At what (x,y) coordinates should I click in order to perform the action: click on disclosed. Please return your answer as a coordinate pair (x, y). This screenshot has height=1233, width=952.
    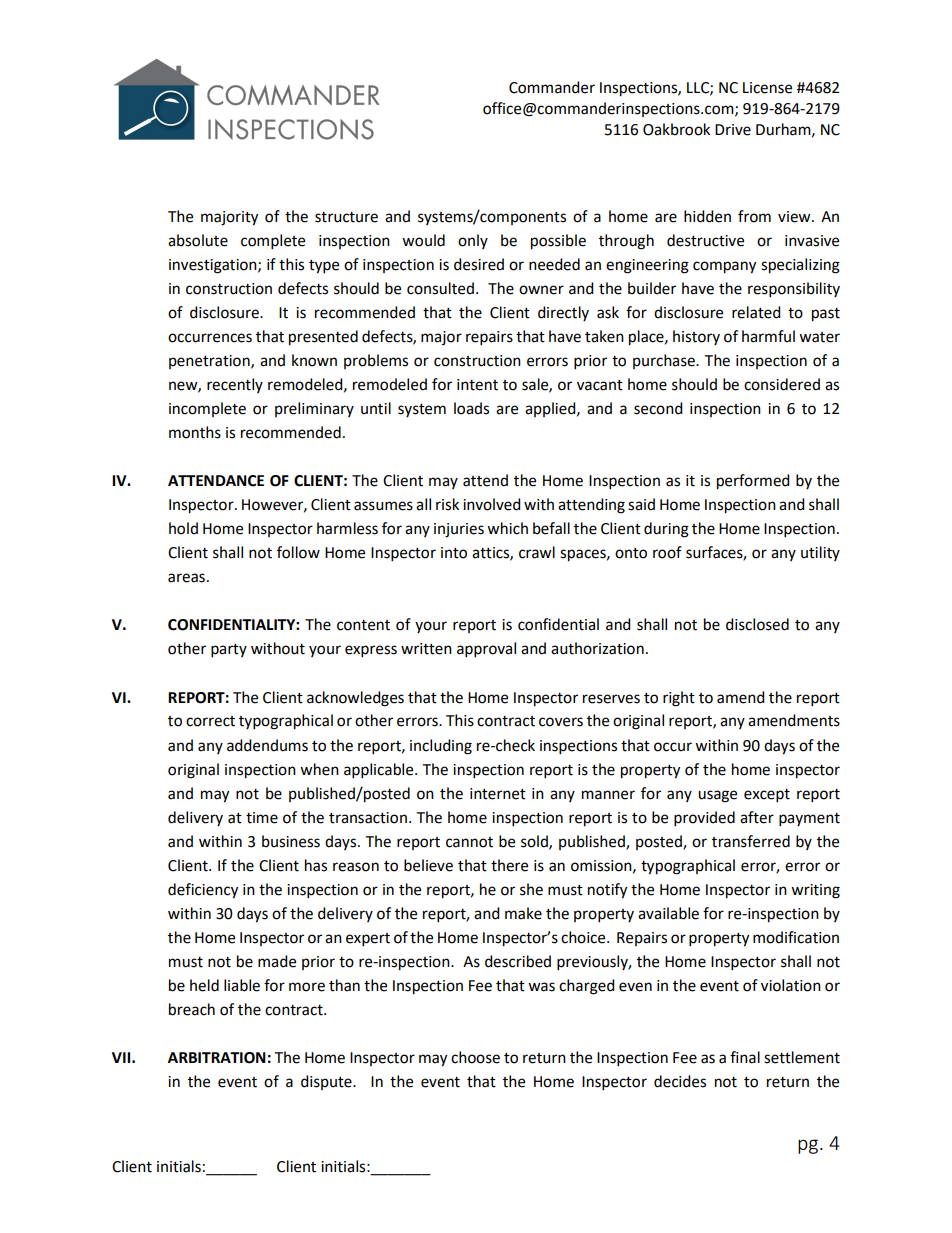
    Looking at the image, I should click on (757, 624).
